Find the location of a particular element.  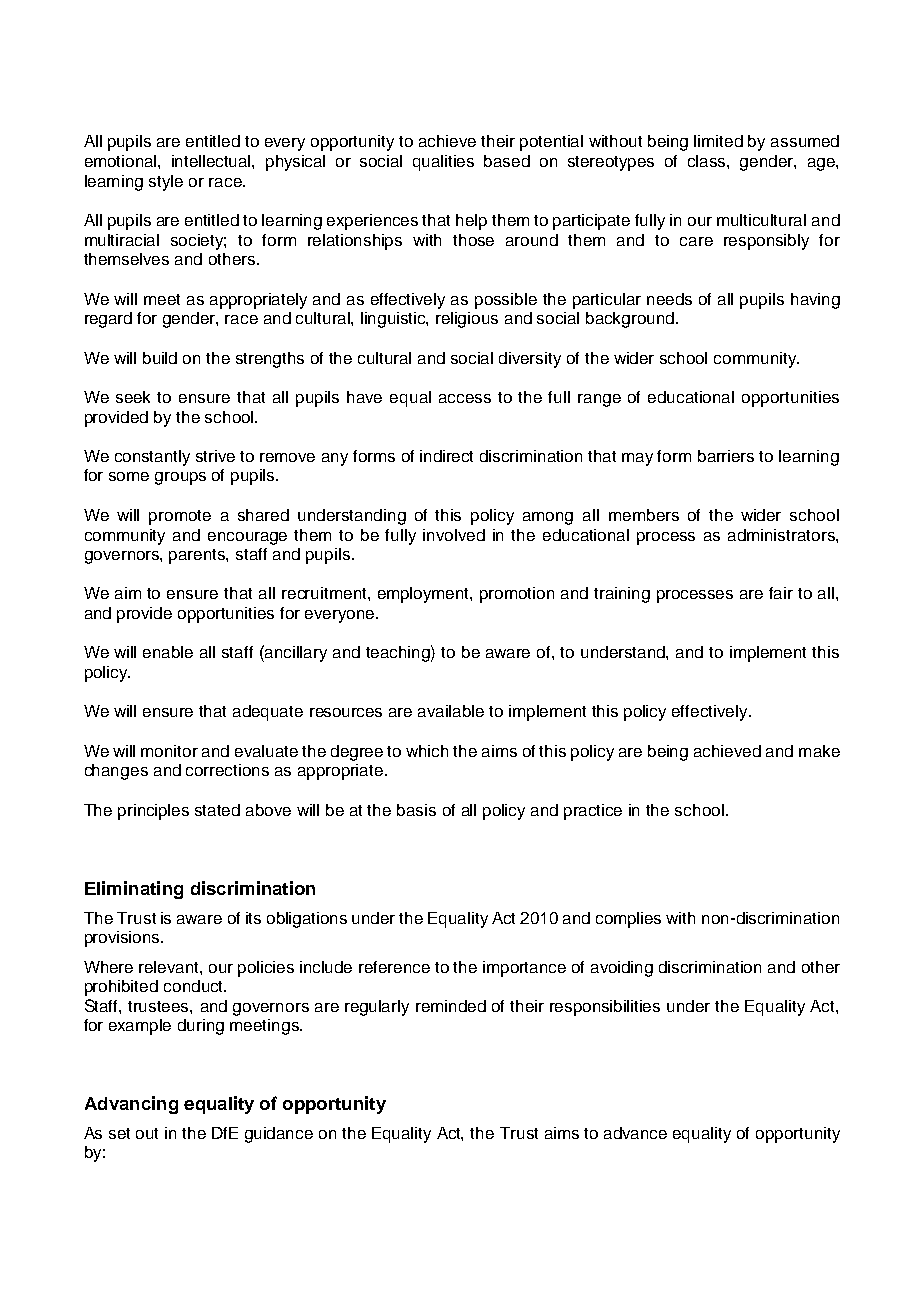

complies is located at coordinates (628, 920).
